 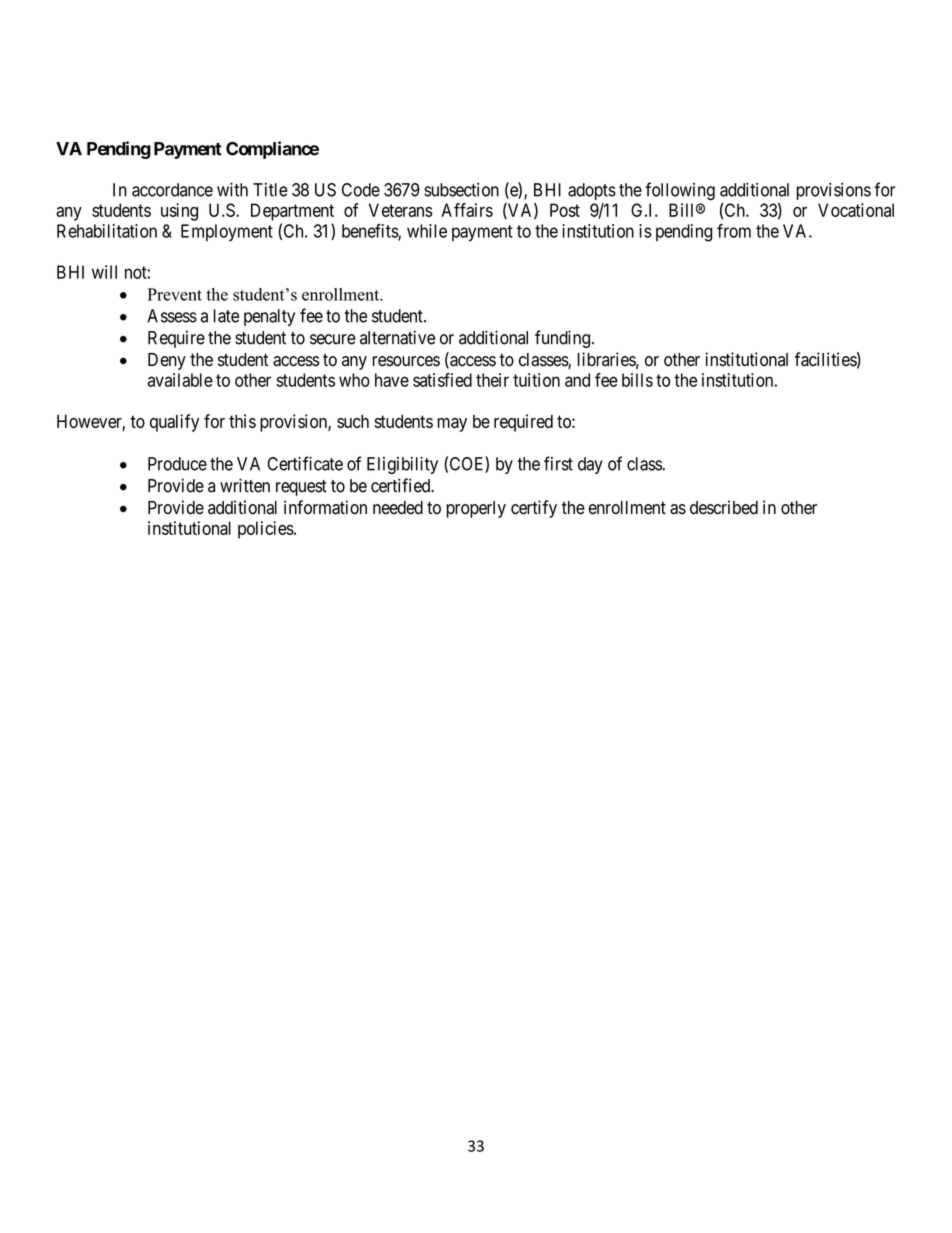 I want to click on Affairs, so click(x=467, y=210).
